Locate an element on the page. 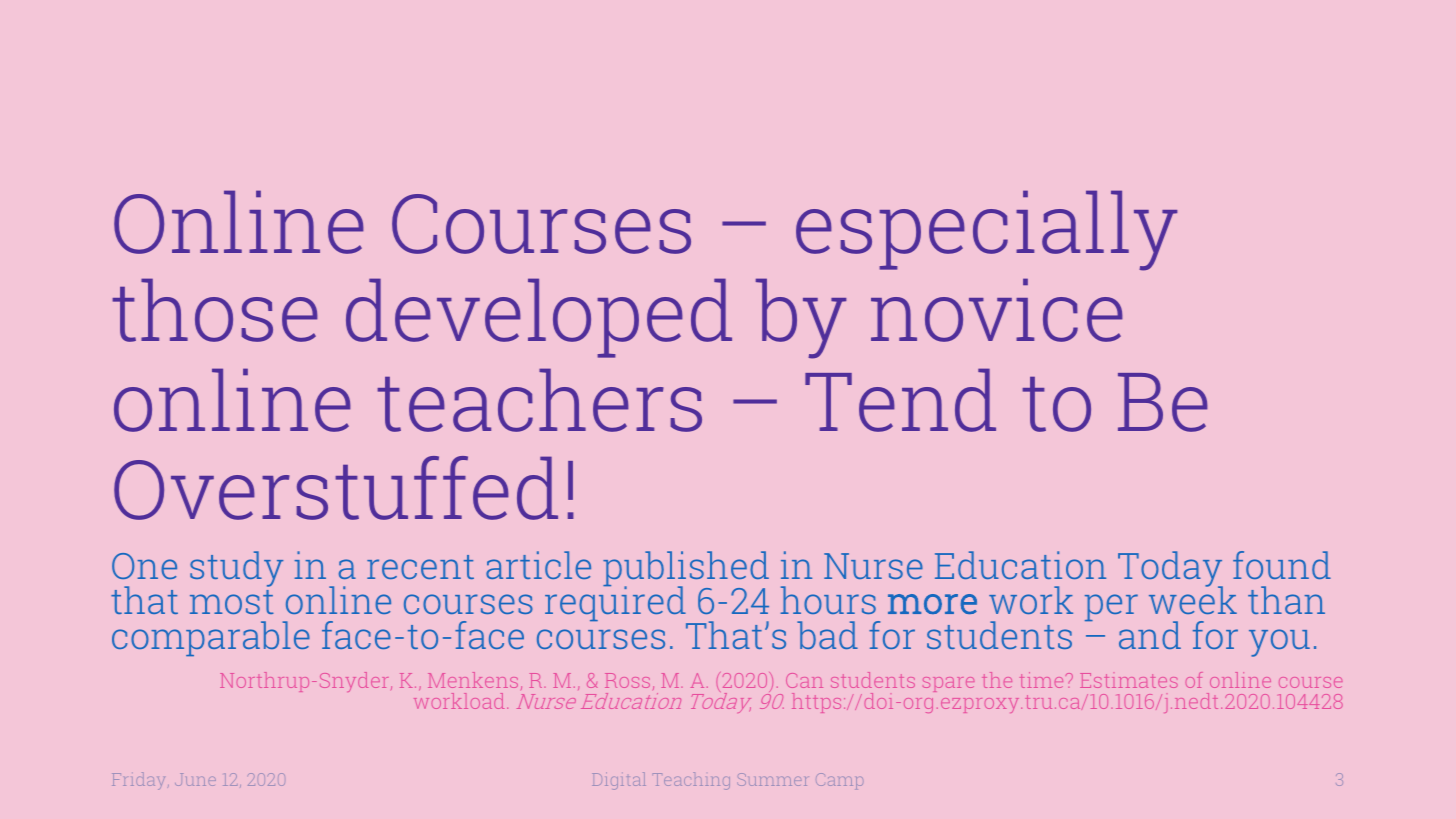  week is located at coordinates (1193, 599).
